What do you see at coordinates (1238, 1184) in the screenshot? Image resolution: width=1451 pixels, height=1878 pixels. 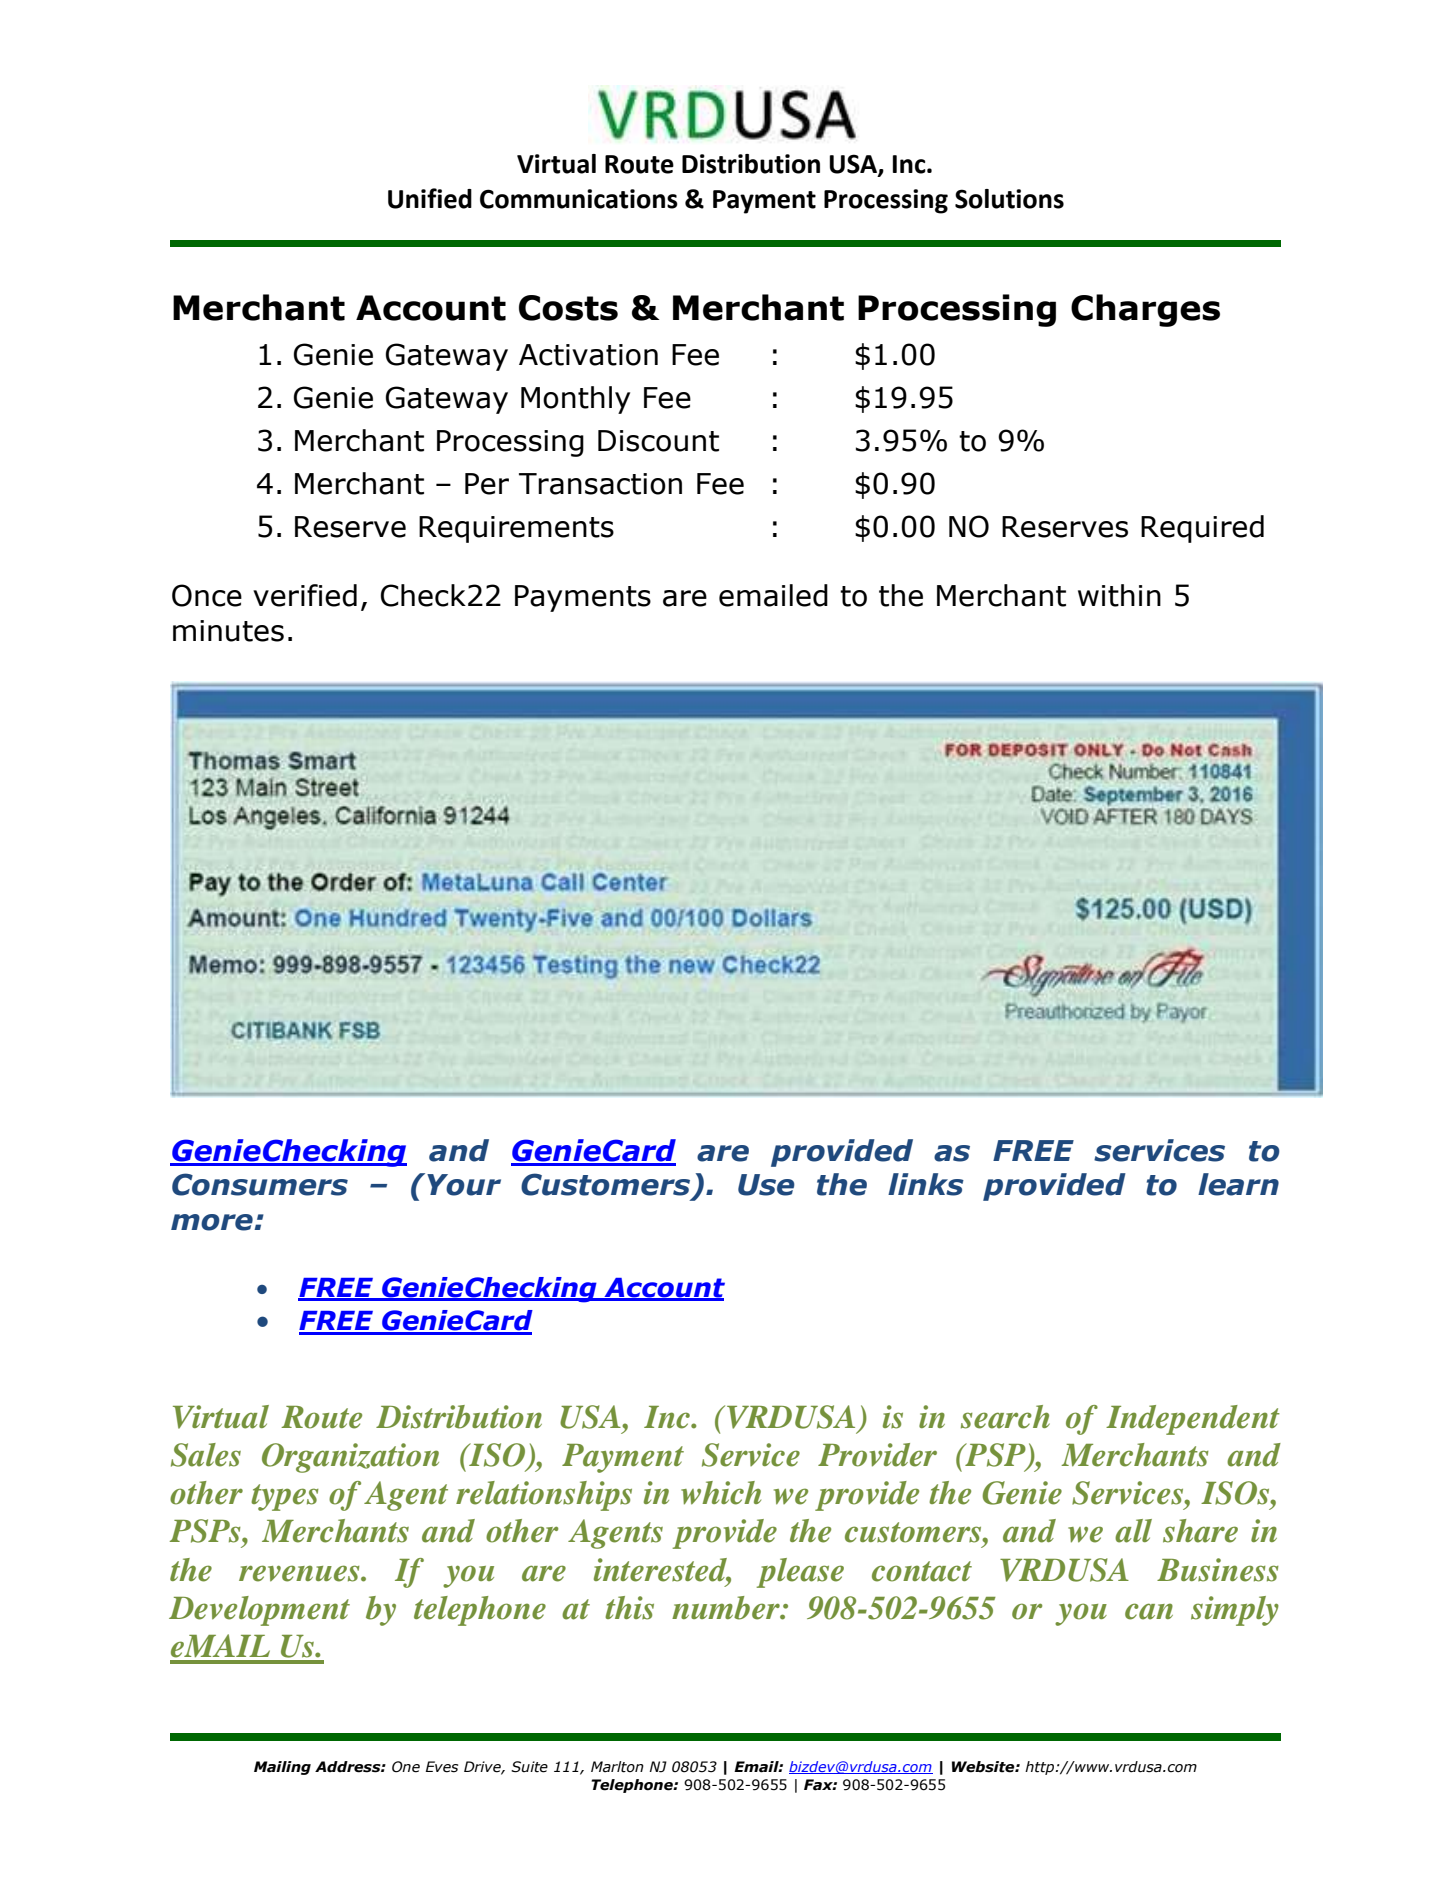 I see `learn` at bounding box center [1238, 1184].
